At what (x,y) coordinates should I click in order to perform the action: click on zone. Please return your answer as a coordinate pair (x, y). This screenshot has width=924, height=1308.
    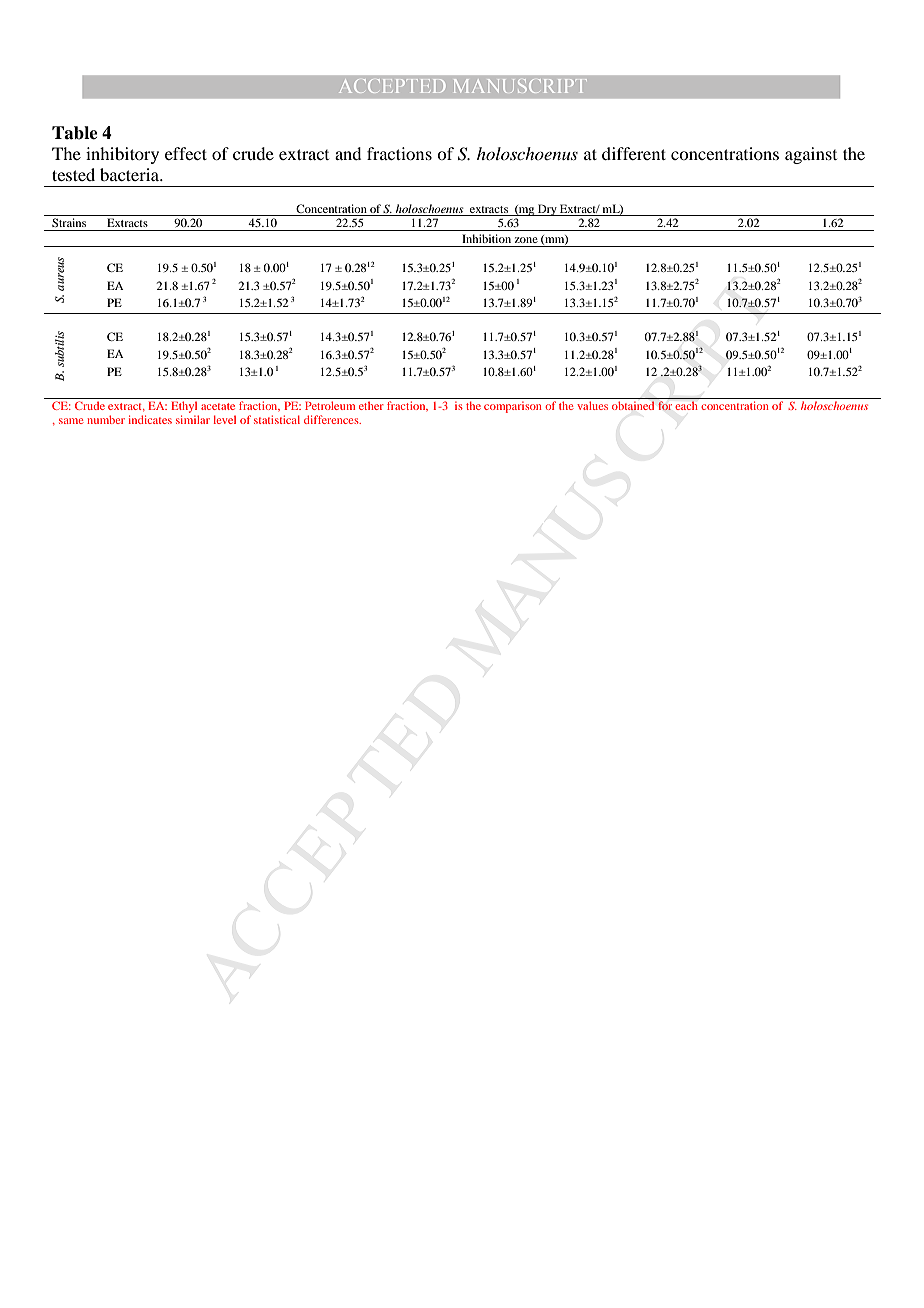
    Looking at the image, I should click on (526, 240).
